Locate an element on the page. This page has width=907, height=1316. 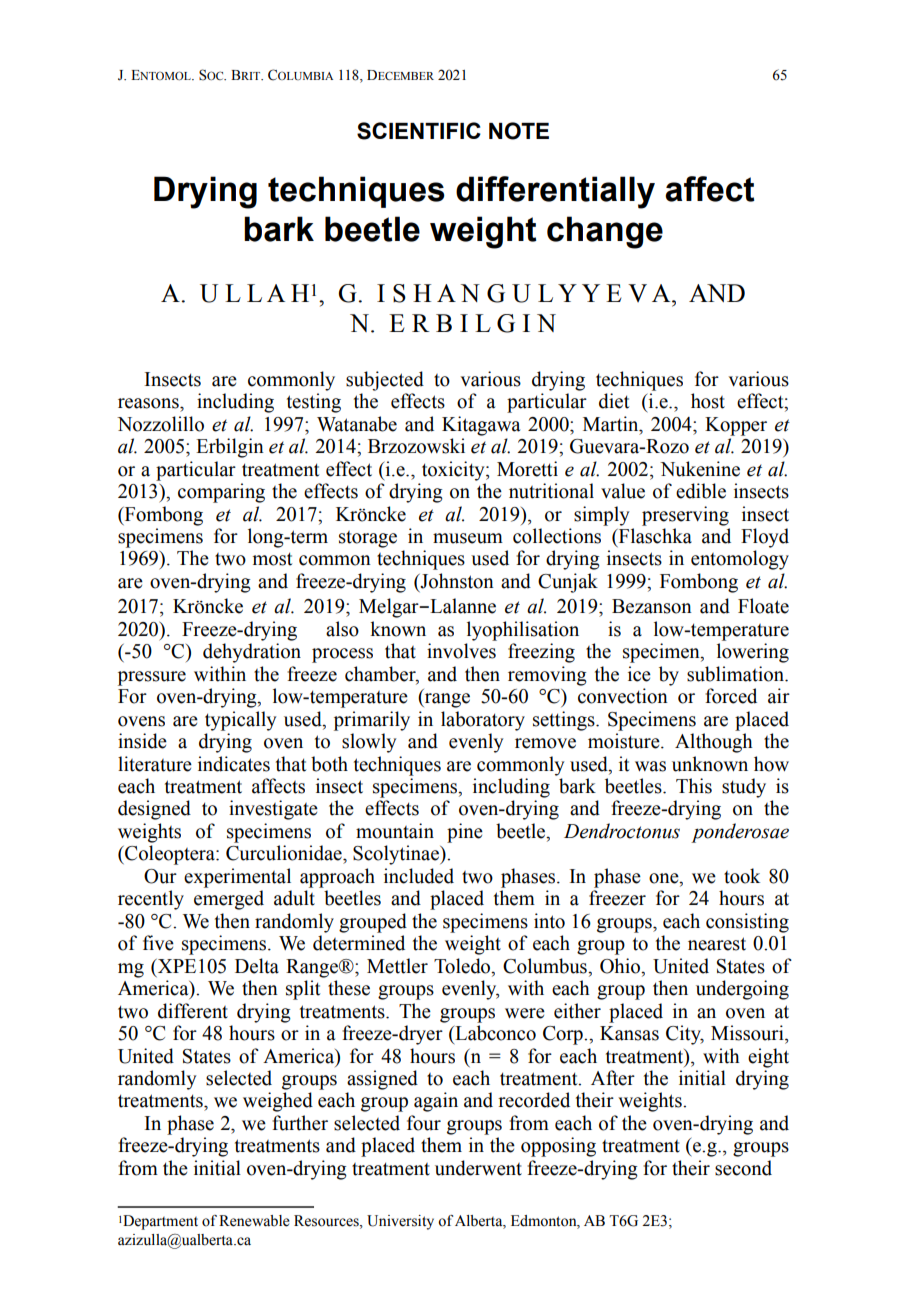
pine is located at coordinates (465, 833).
